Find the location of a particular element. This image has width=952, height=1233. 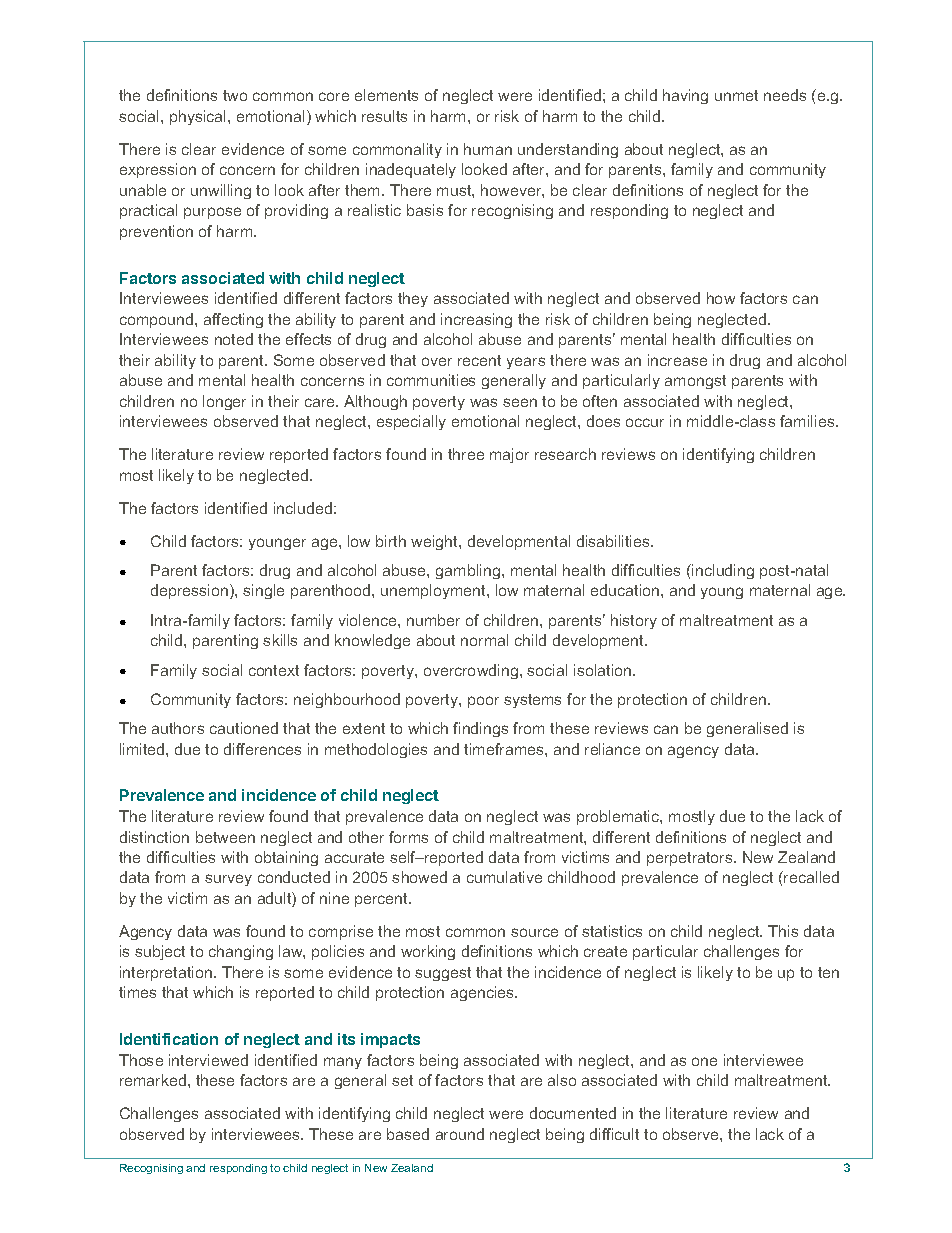

physical is located at coordinates (199, 117).
